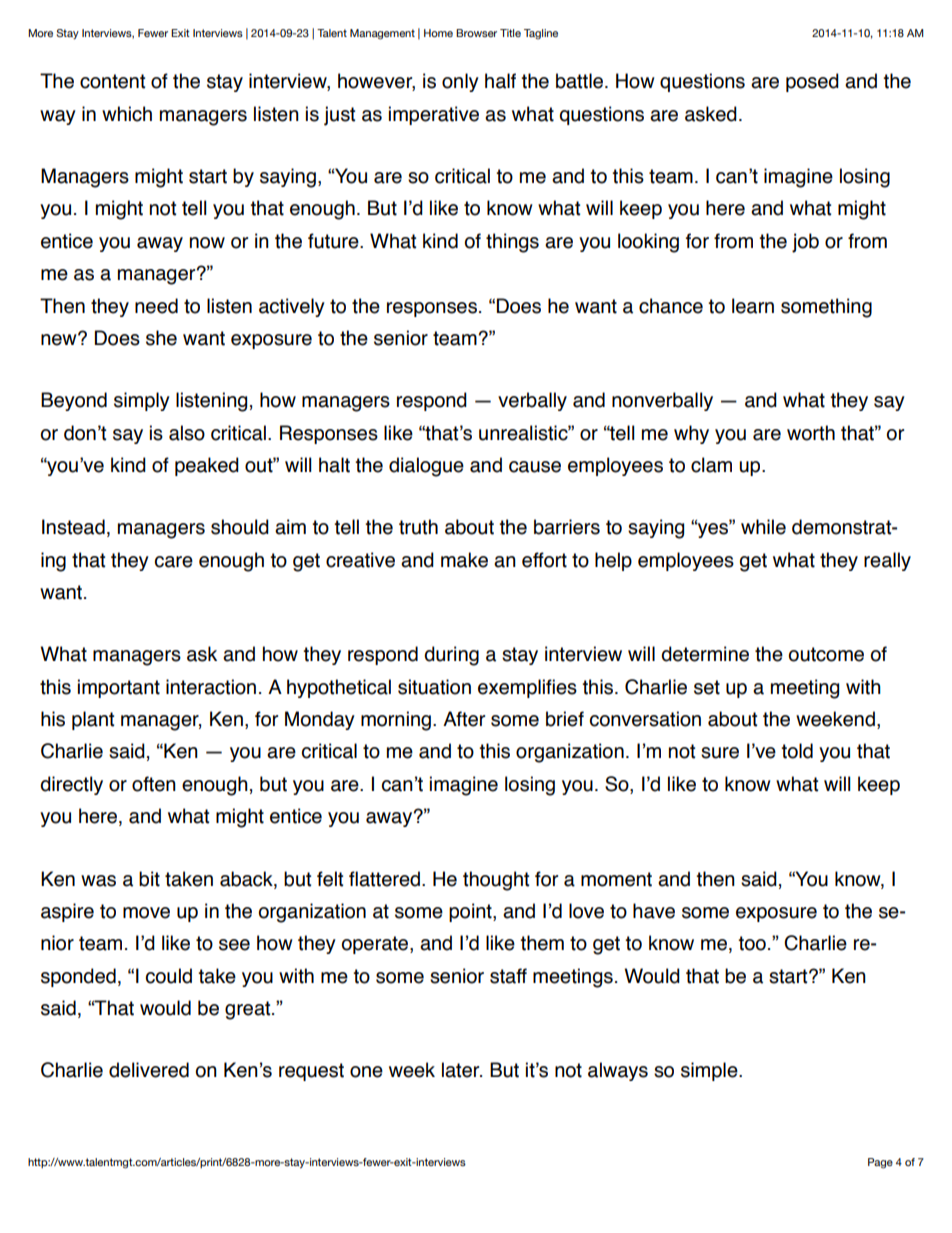 The width and height of the image is (952, 1233). Describe the element at coordinates (464, 560) in the image. I see `make` at that location.
